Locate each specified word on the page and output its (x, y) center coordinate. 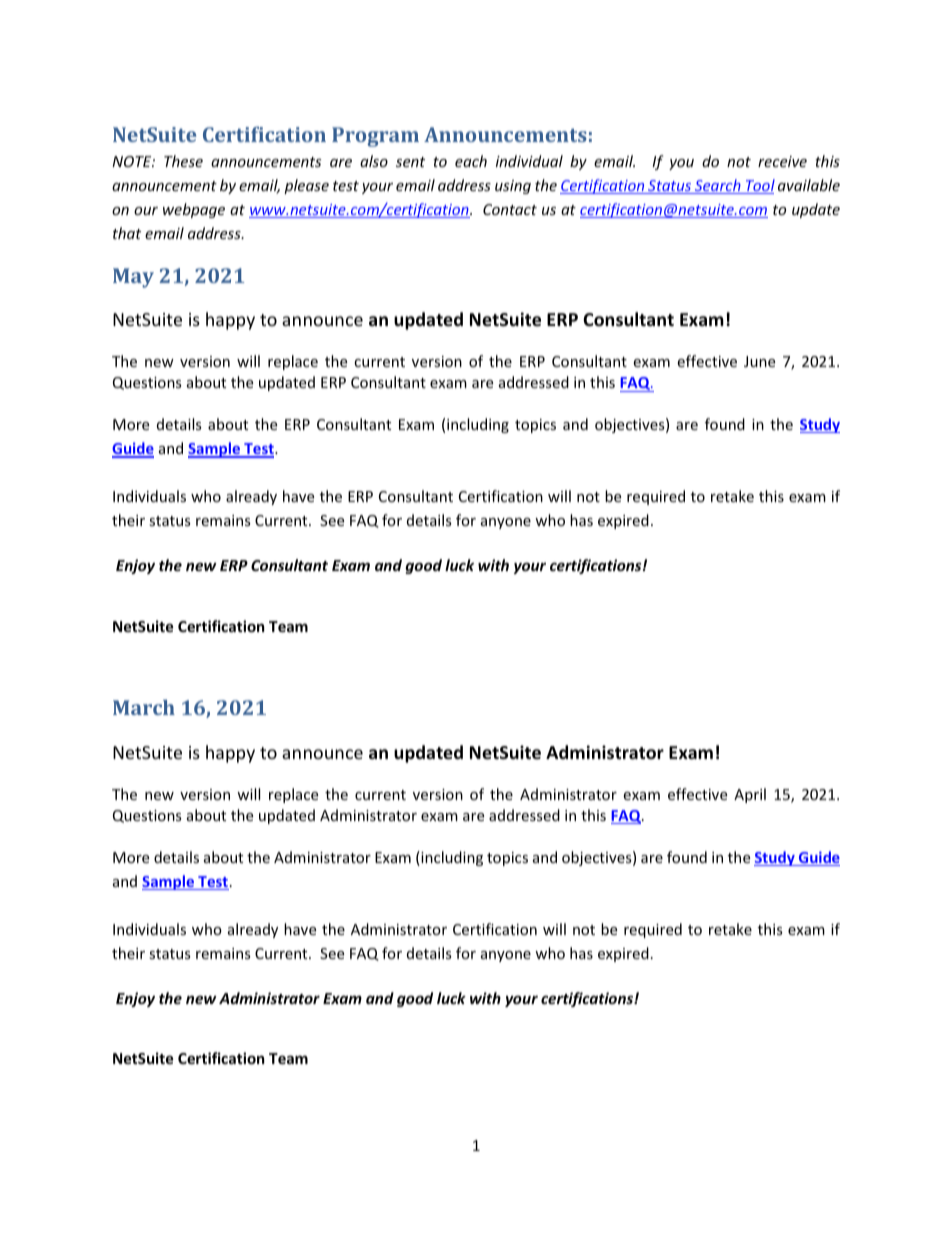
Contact (510, 209)
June (759, 361)
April (750, 795)
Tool (759, 186)
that (127, 233)
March (144, 707)
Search (718, 186)
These (183, 161)
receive (782, 161)
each (471, 161)
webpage (194, 210)
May (133, 278)
